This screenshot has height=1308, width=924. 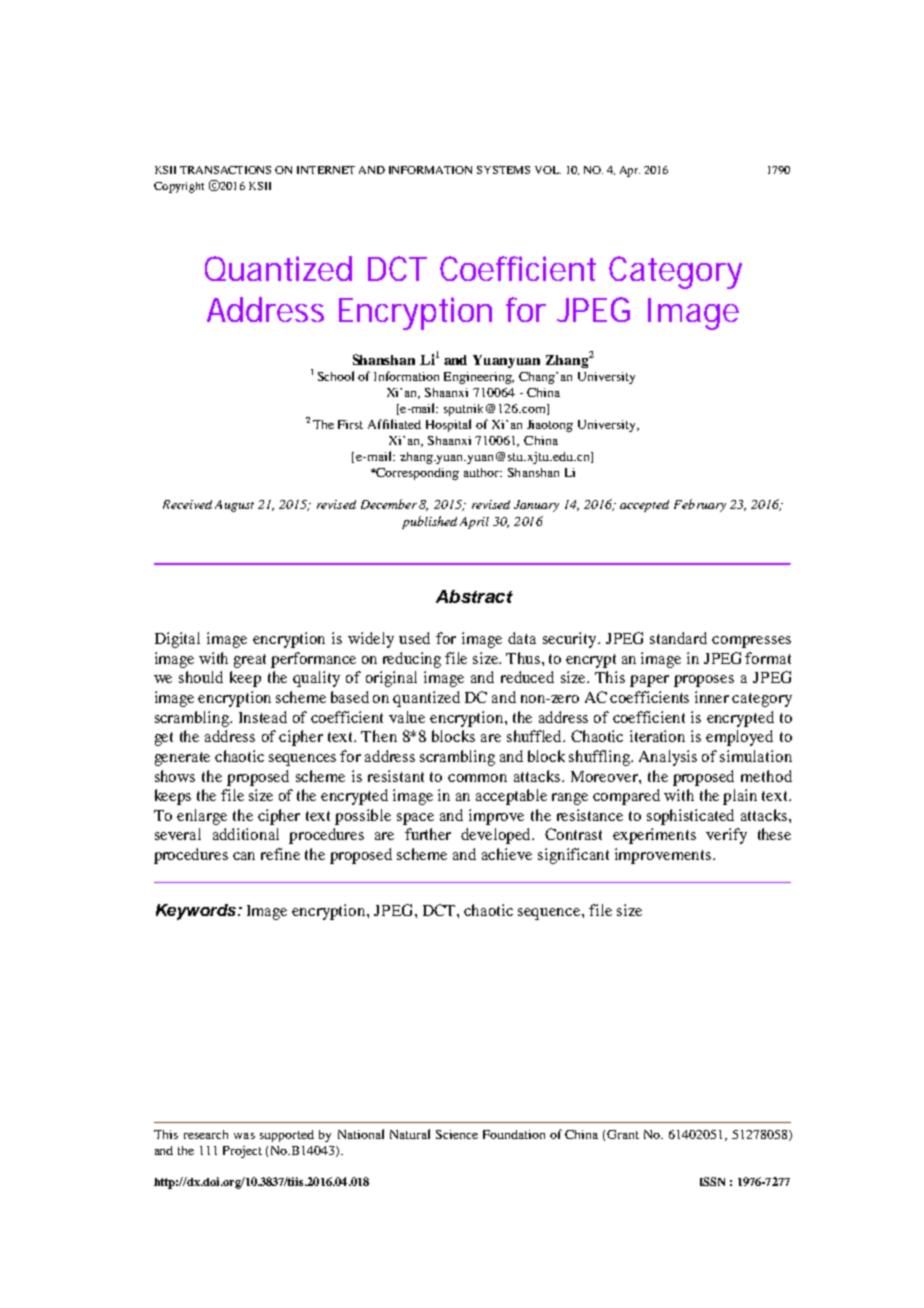 What do you see at coordinates (704, 681) in the screenshot?
I see `proposes` at bounding box center [704, 681].
